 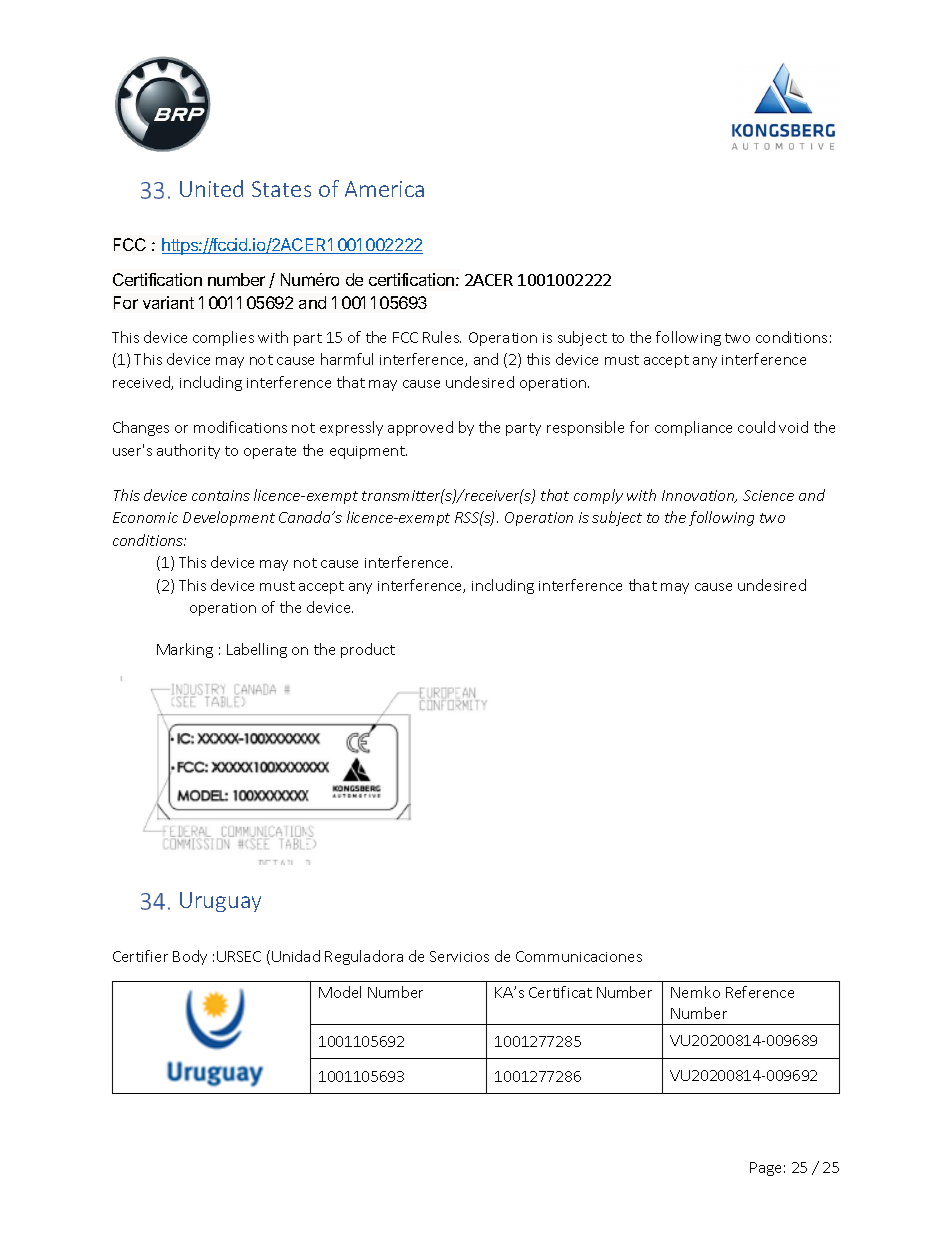 I want to click on America, so click(x=384, y=189).
